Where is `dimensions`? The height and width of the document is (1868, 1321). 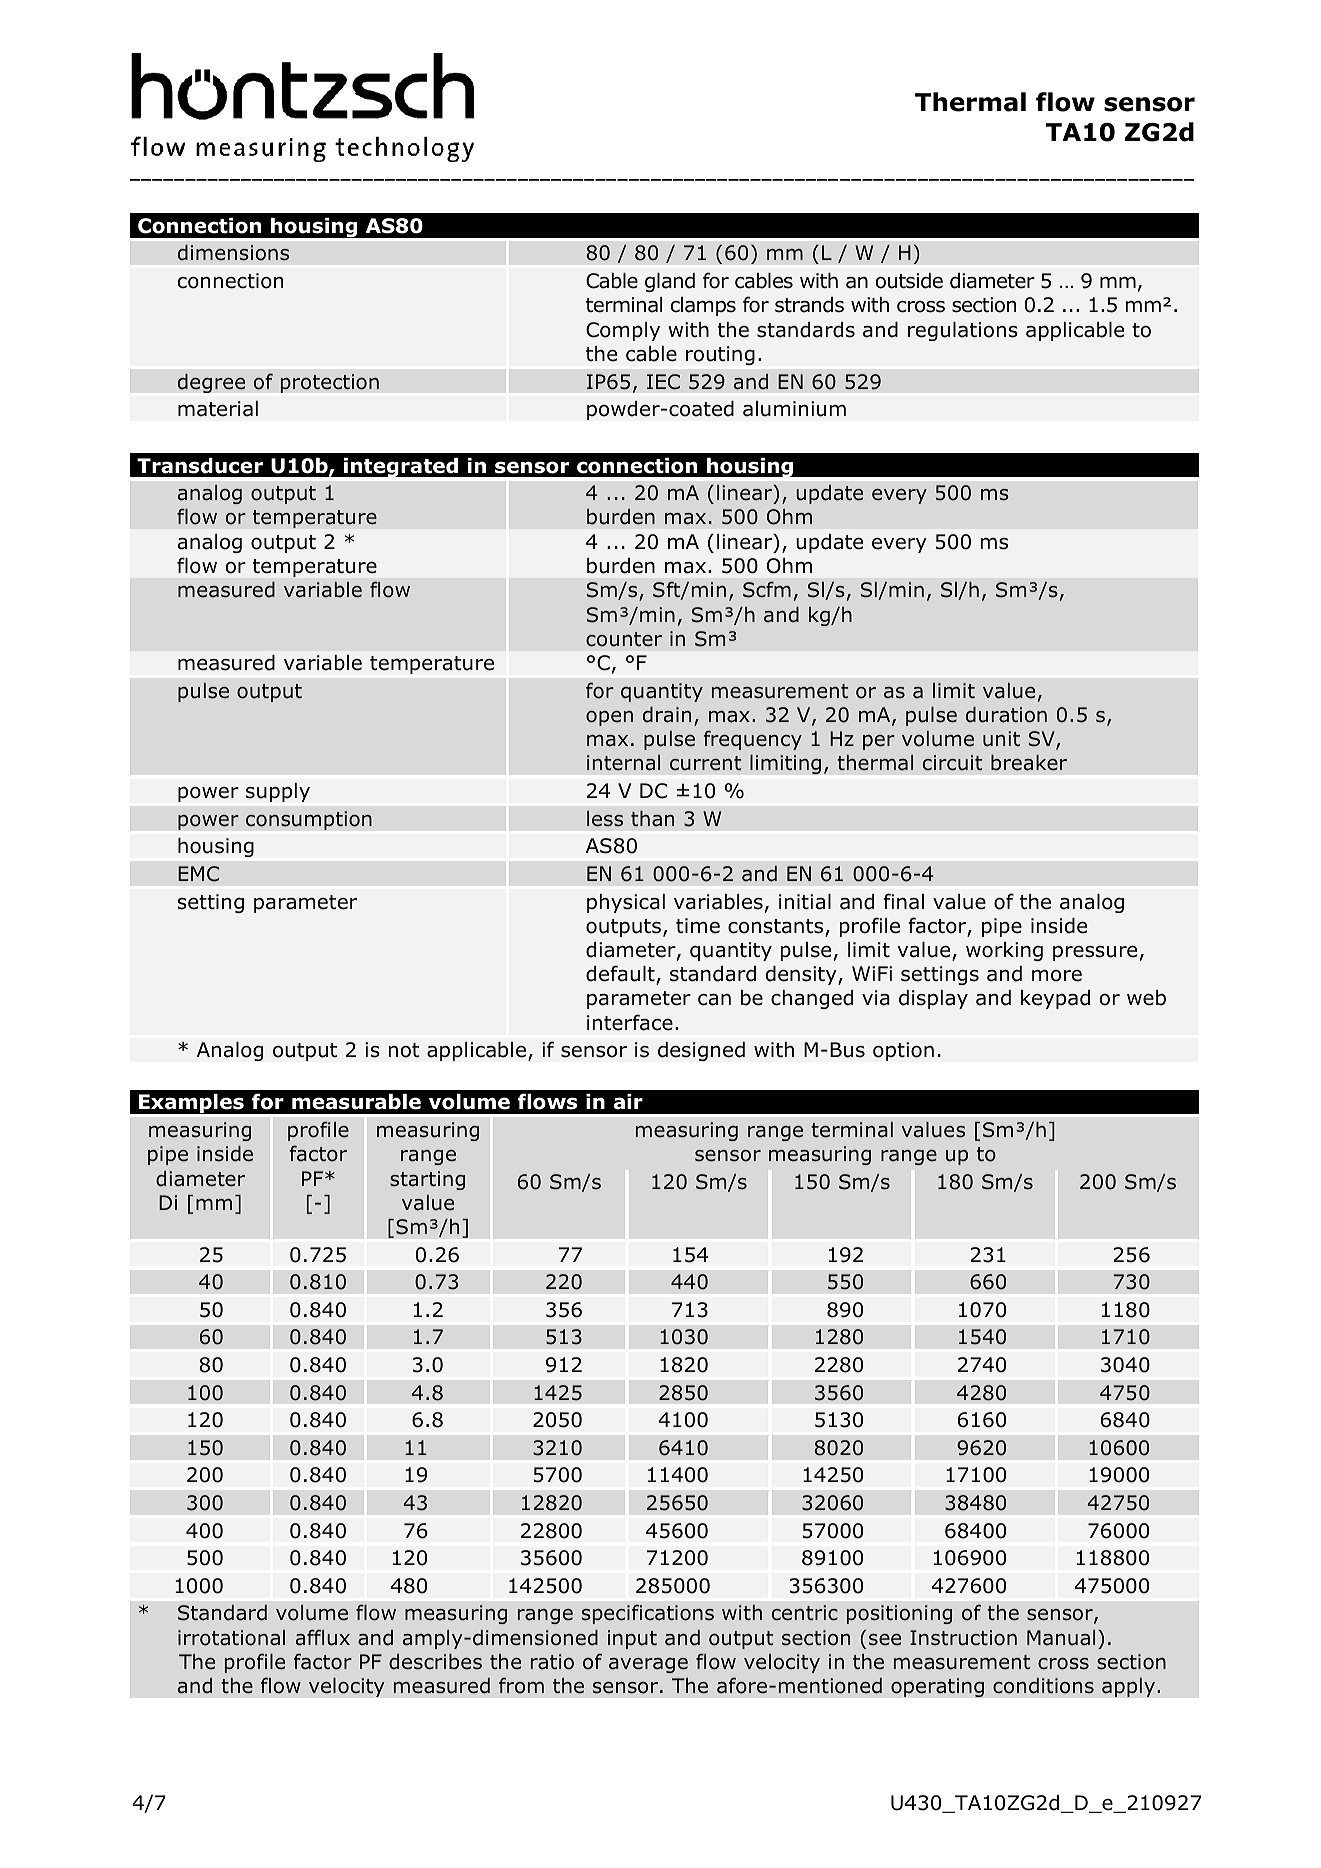
dimensions is located at coordinates (233, 253).
